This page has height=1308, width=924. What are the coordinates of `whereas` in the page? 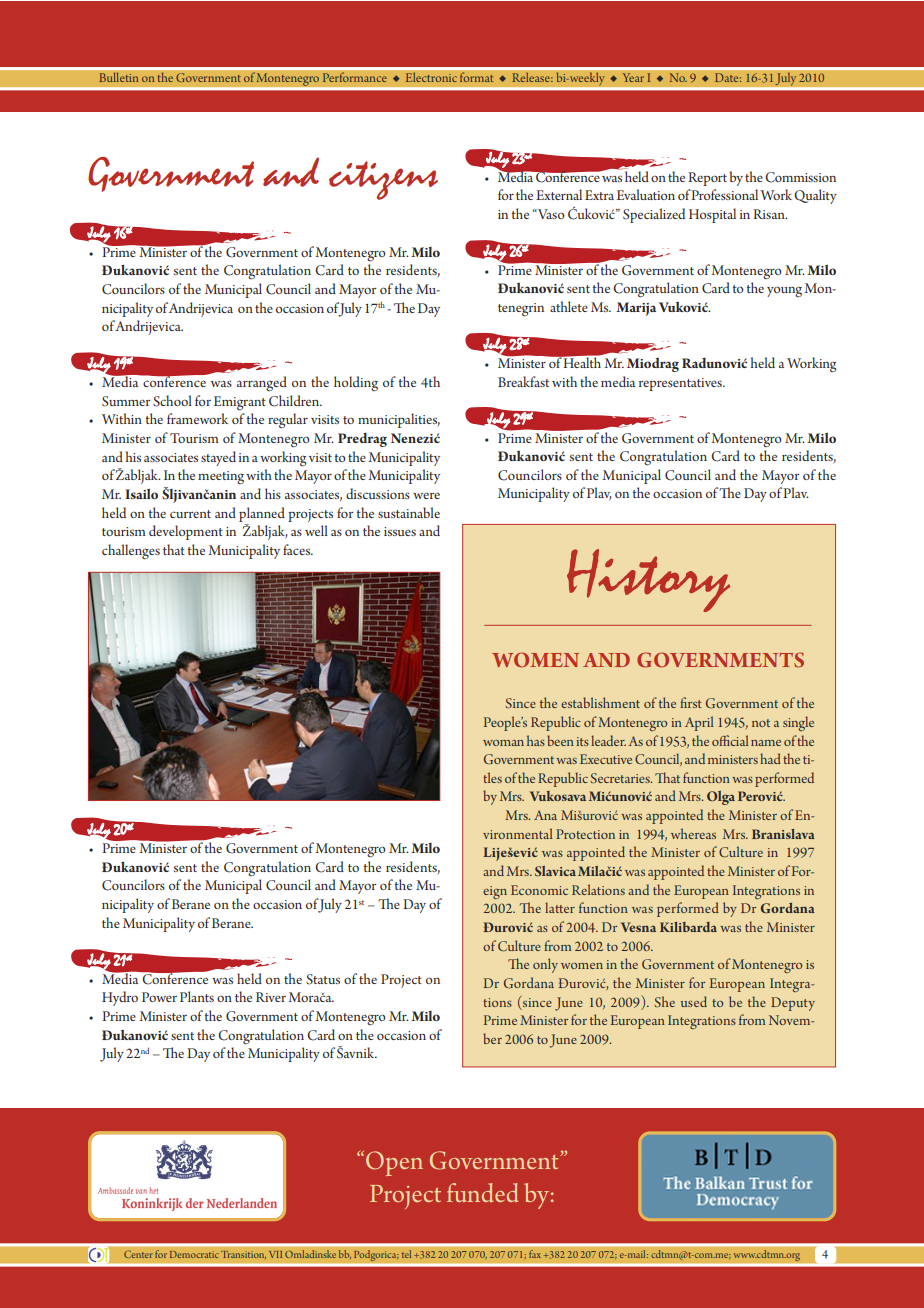 It's located at (693, 833).
